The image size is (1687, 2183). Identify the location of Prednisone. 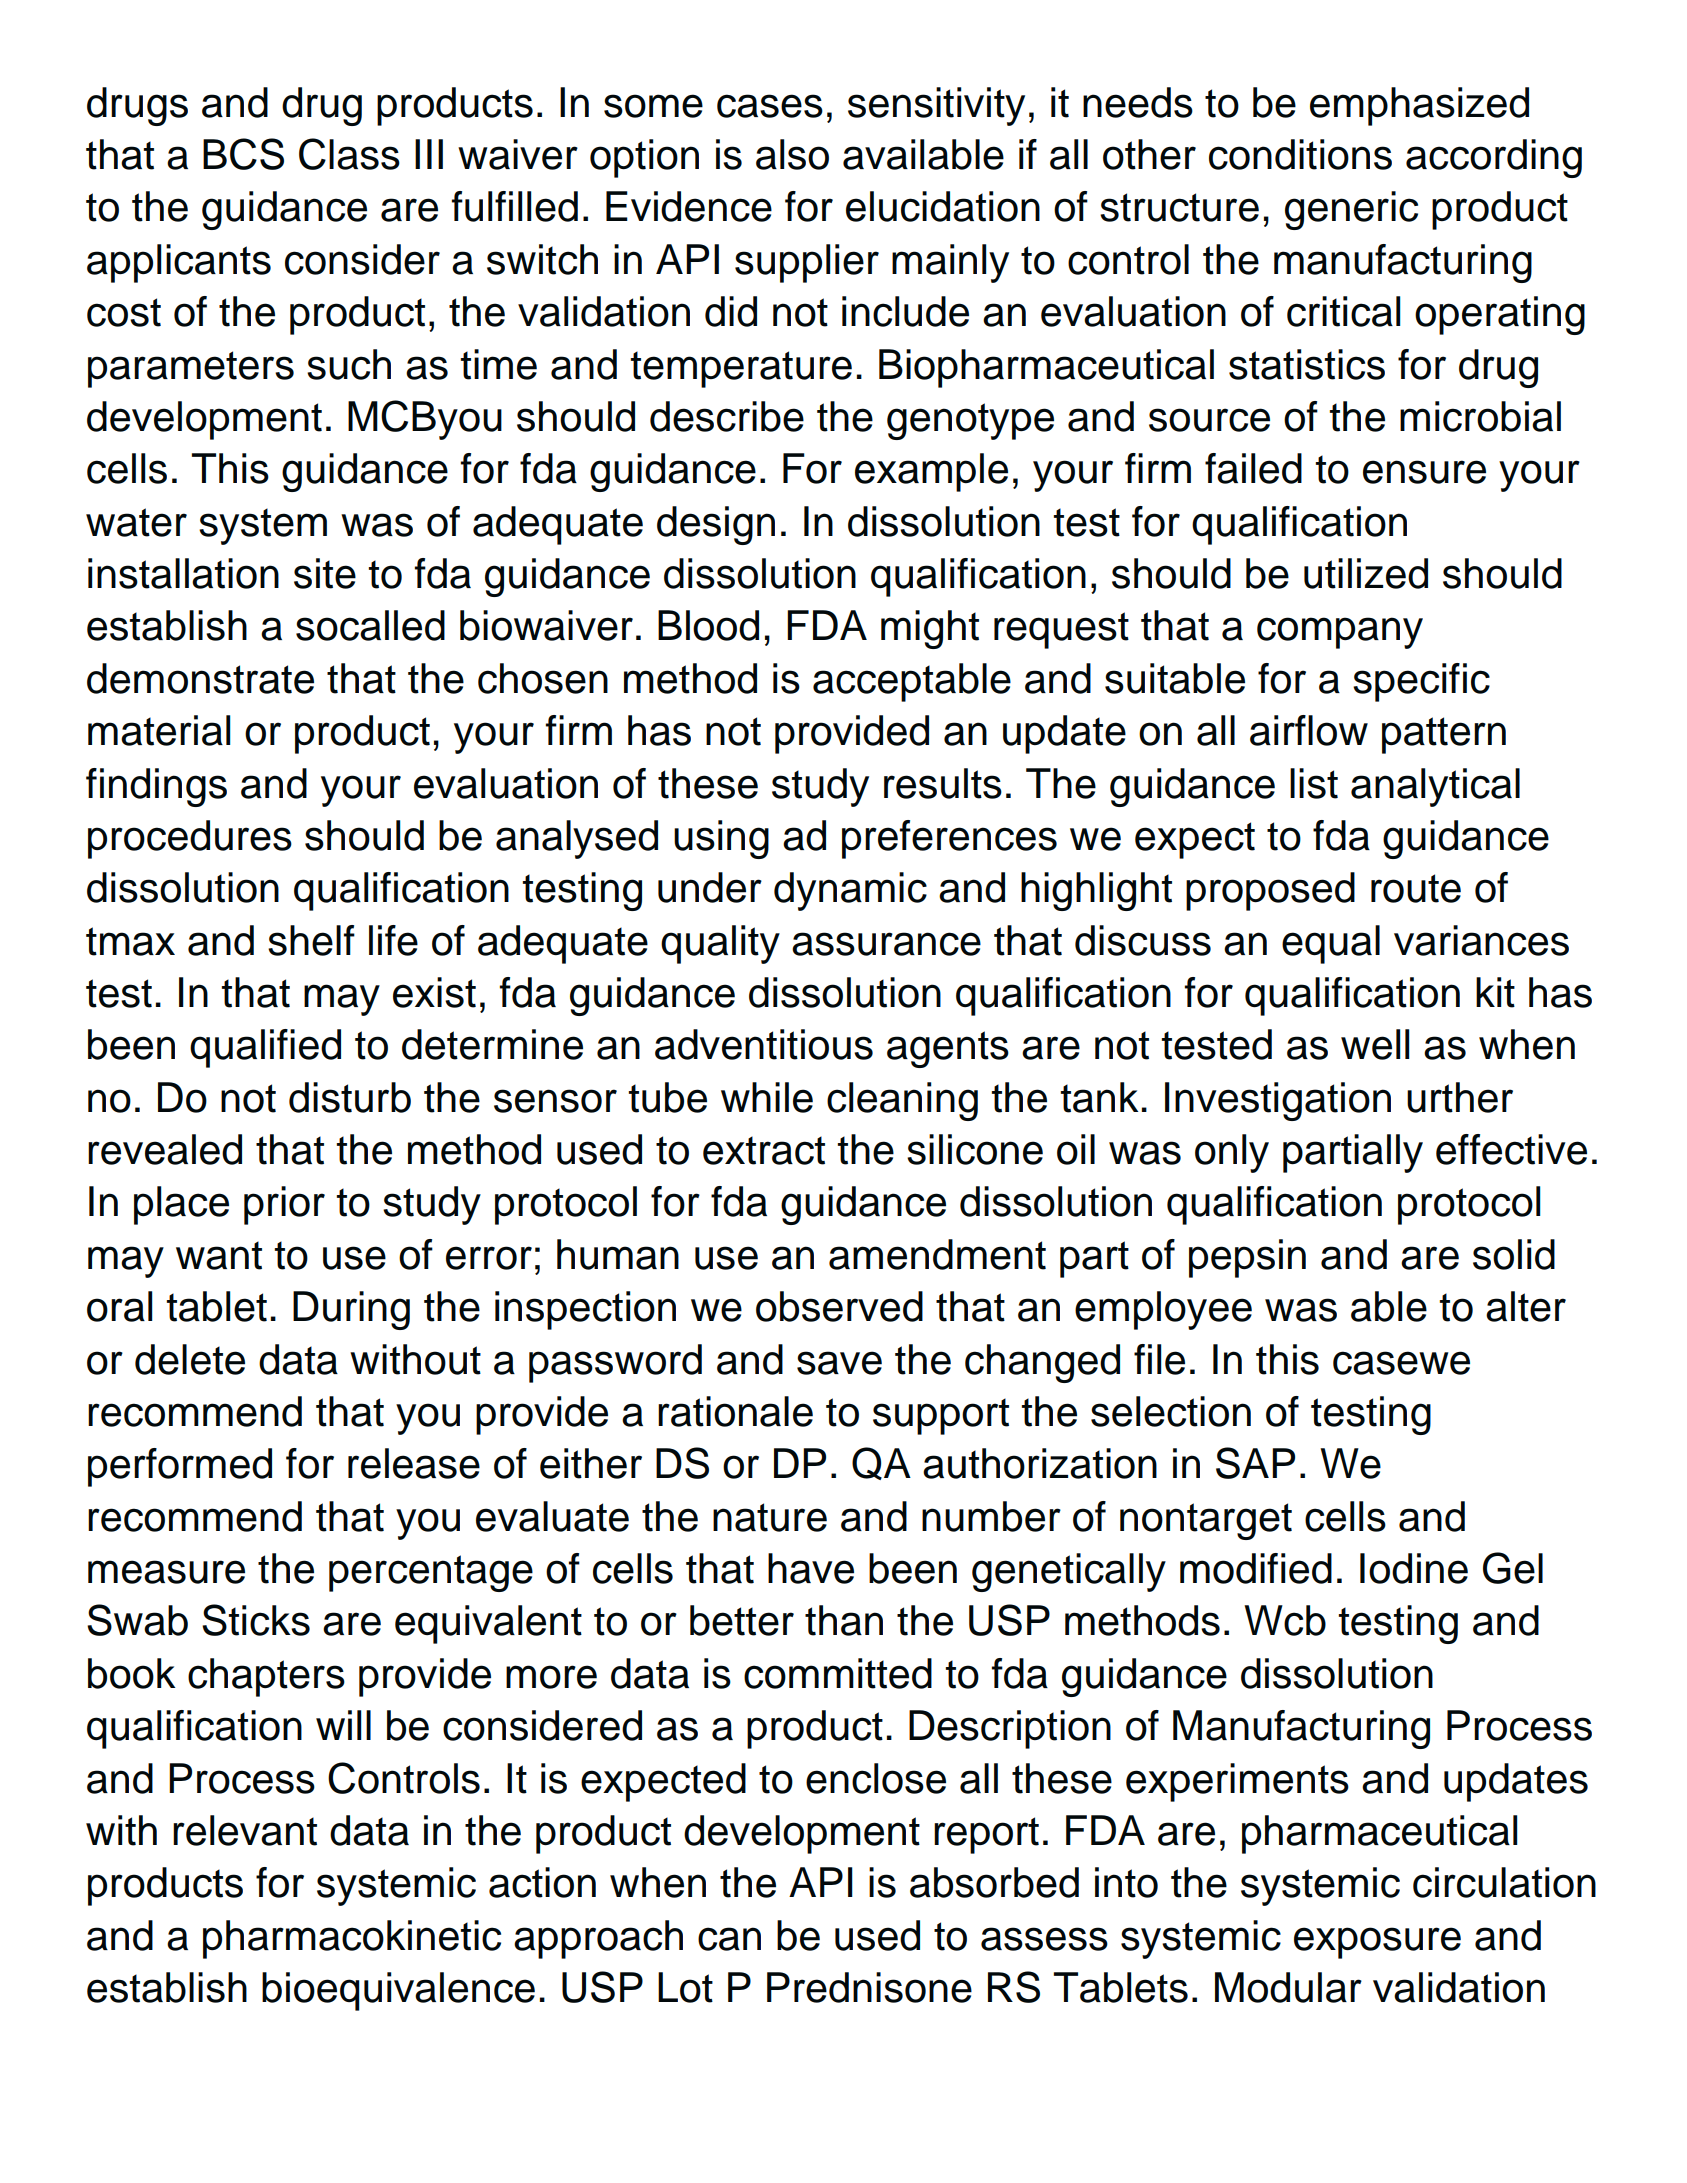
(869, 1987).
